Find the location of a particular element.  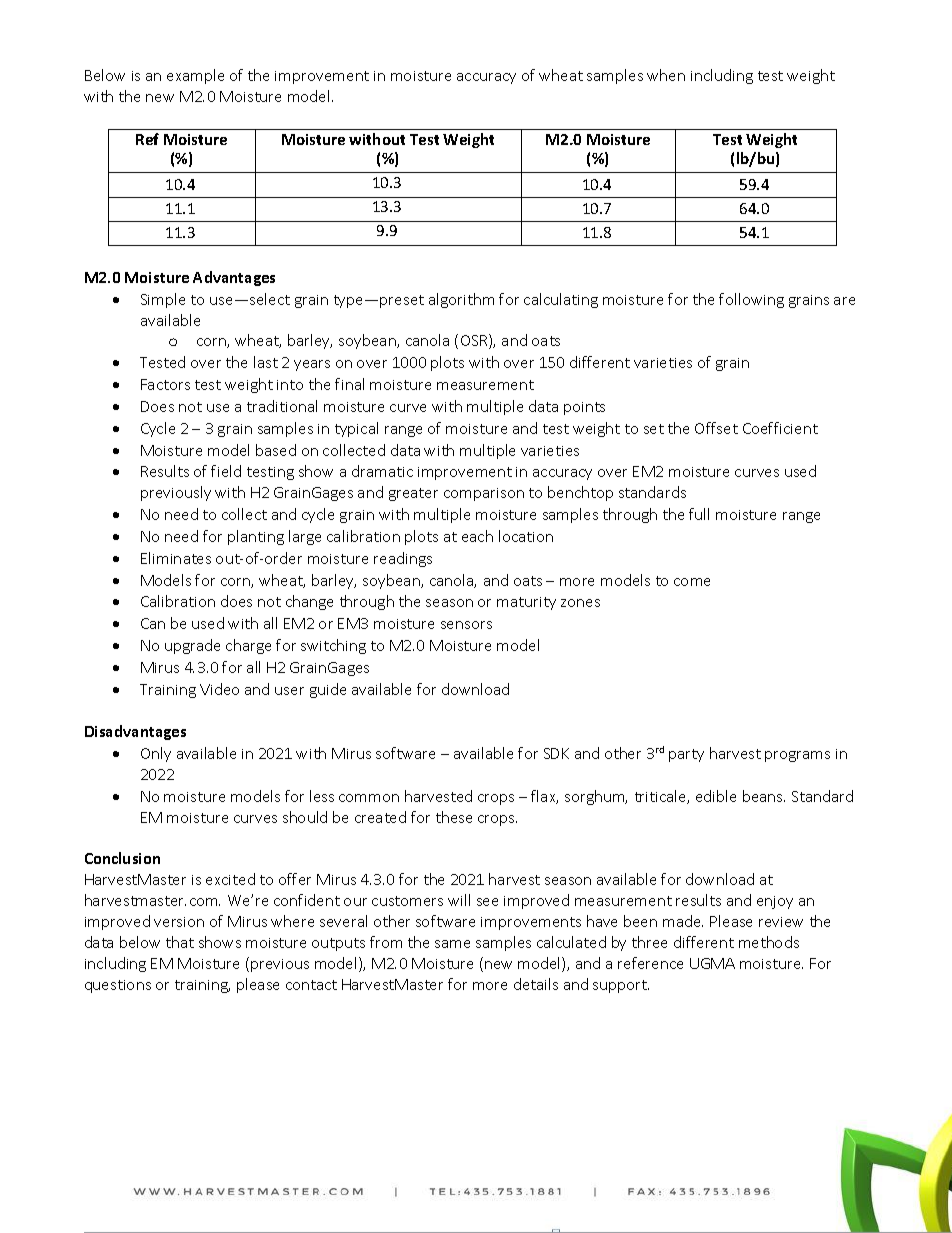

algorithm is located at coordinates (461, 300).
